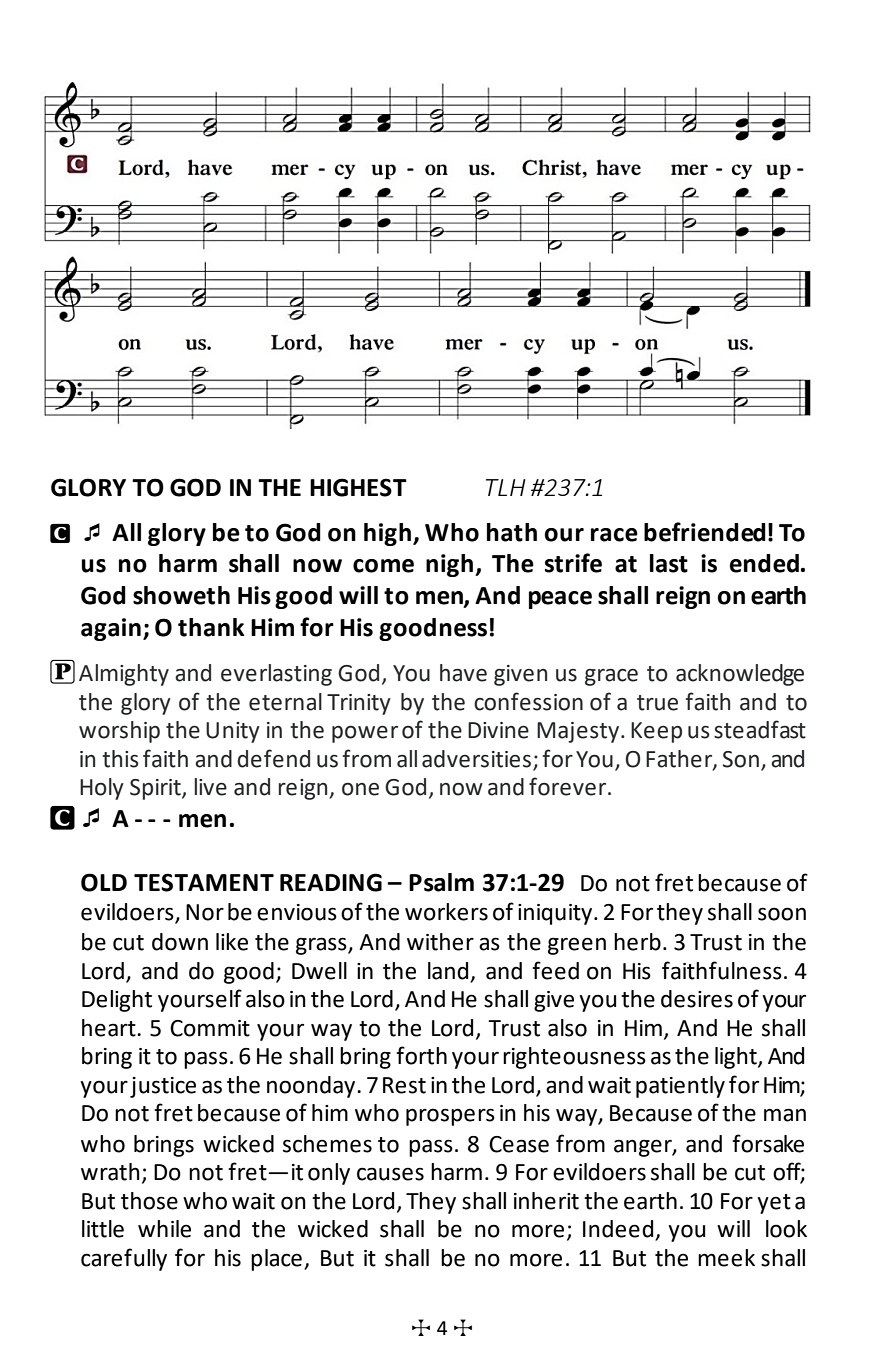  What do you see at coordinates (546, 1201) in the screenshot?
I see `inherit` at bounding box center [546, 1201].
